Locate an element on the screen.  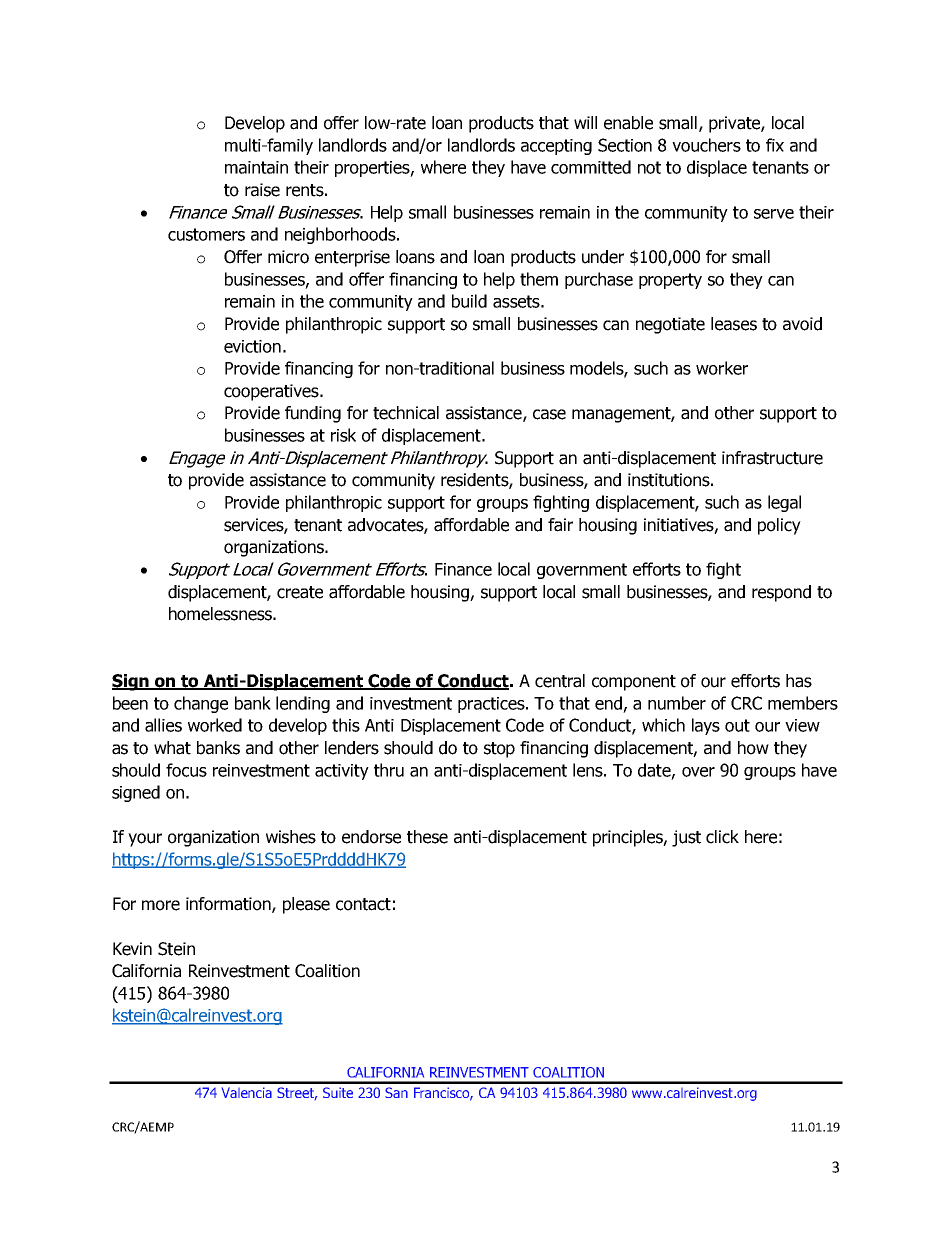
click is located at coordinates (722, 837).
